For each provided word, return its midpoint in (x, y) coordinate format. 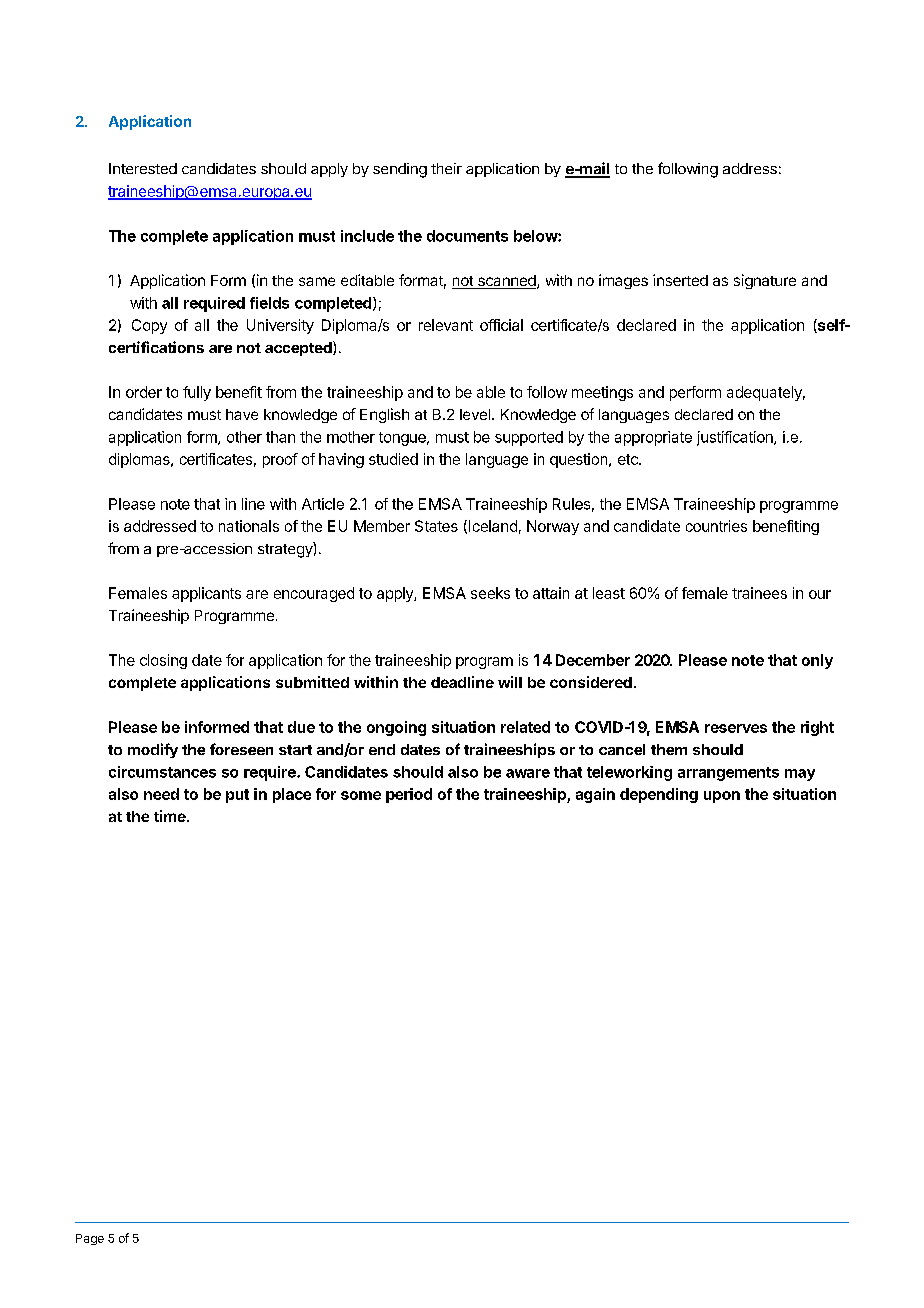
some (361, 795)
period (409, 795)
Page (90, 1239)
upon (722, 797)
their (446, 168)
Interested (143, 168)
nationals (249, 526)
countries (716, 526)
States (436, 526)
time (171, 816)
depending (659, 795)
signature (765, 281)
